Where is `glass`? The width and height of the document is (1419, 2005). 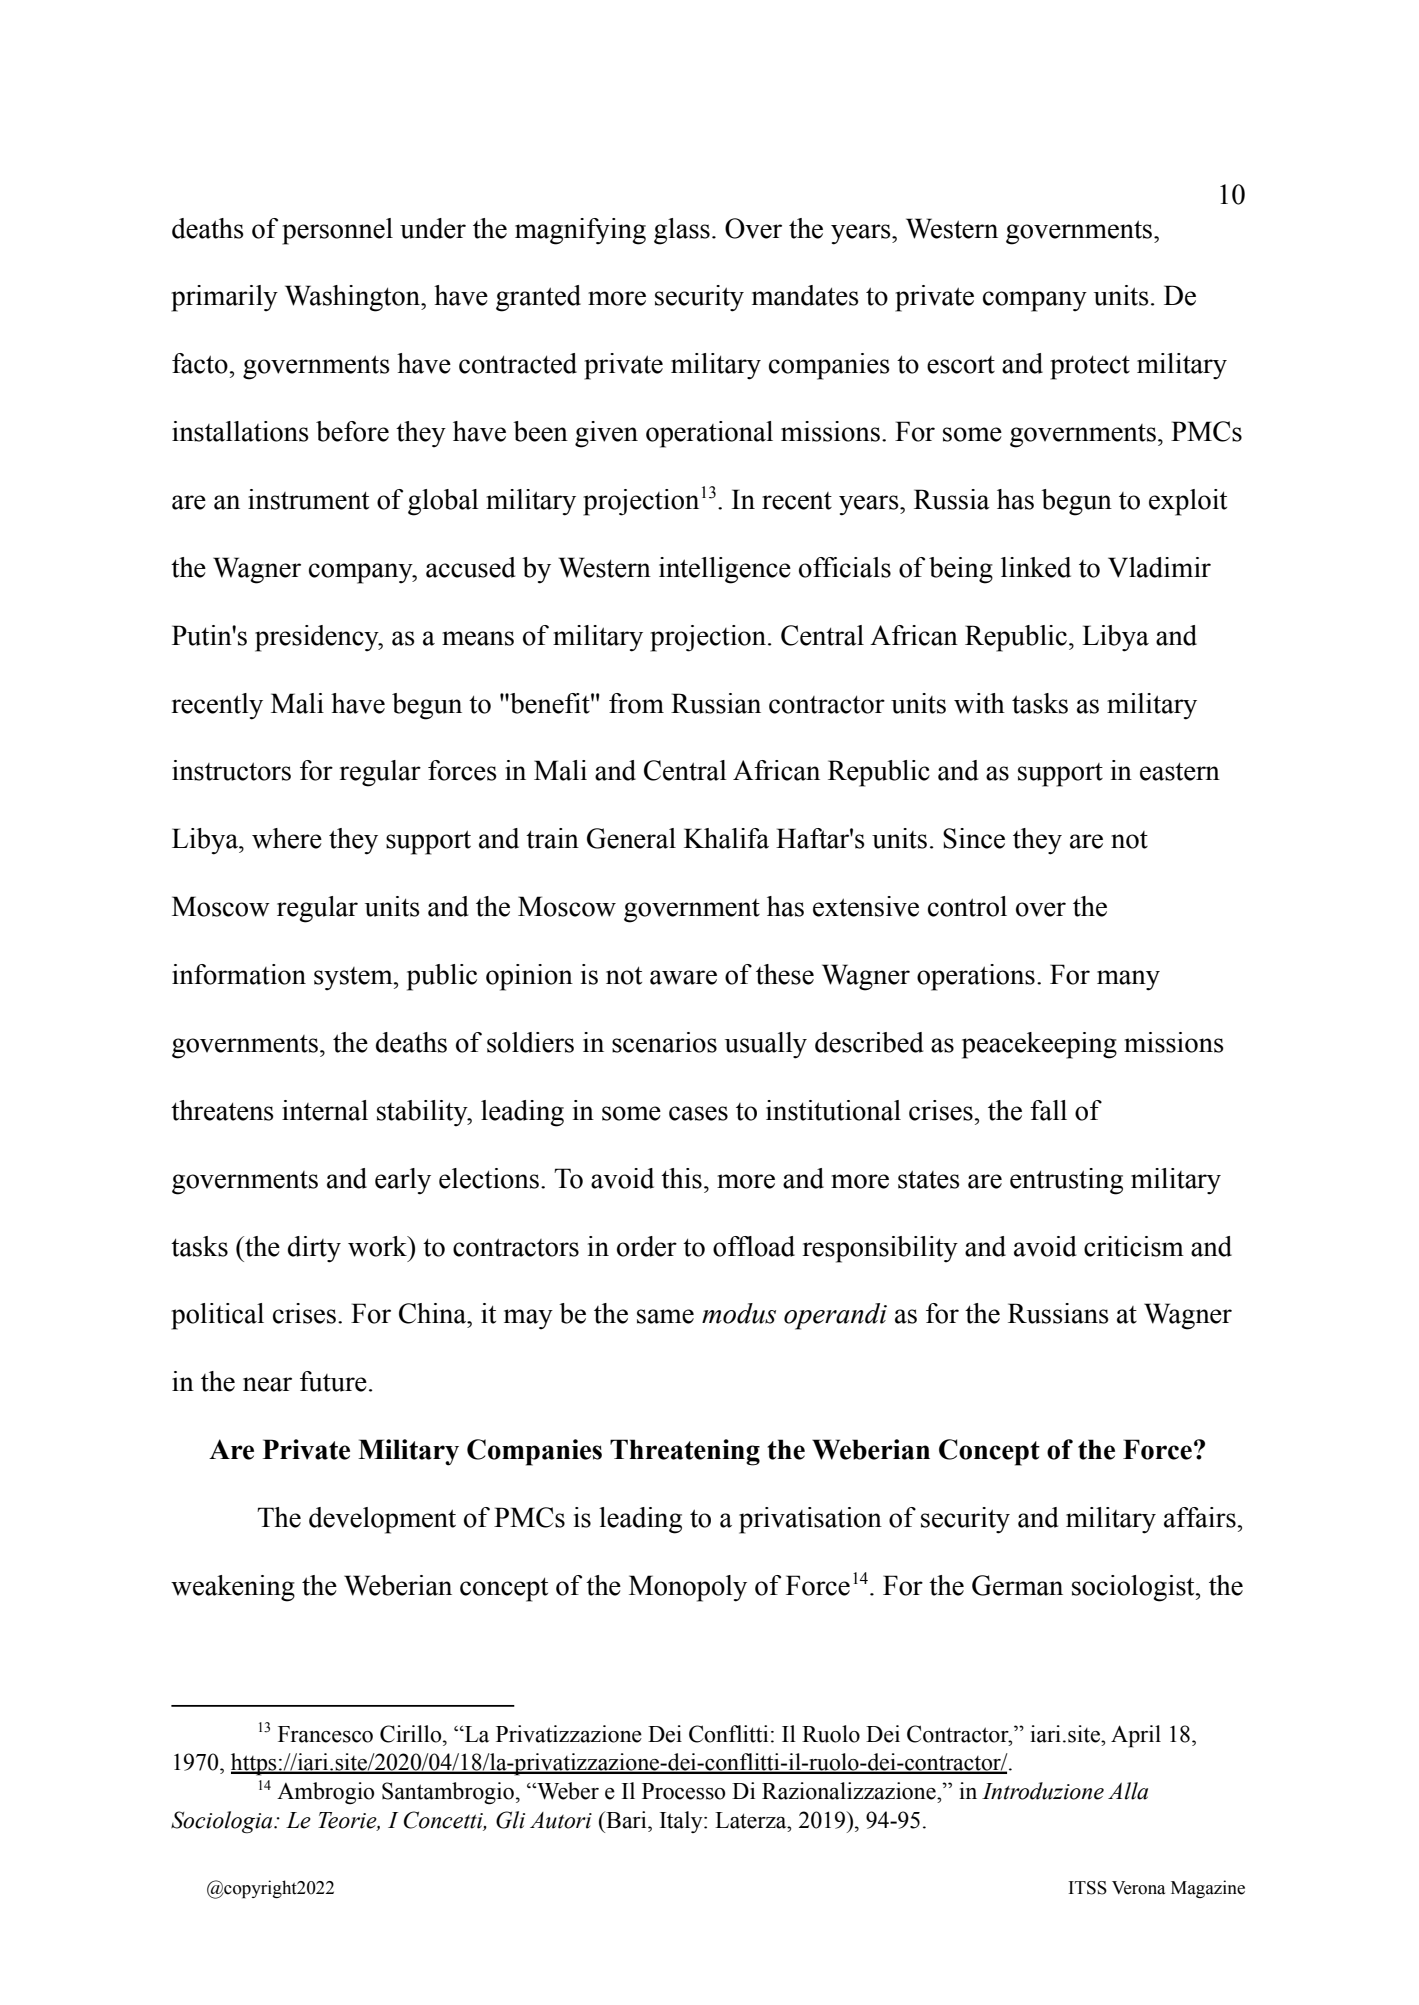 glass is located at coordinates (682, 231).
